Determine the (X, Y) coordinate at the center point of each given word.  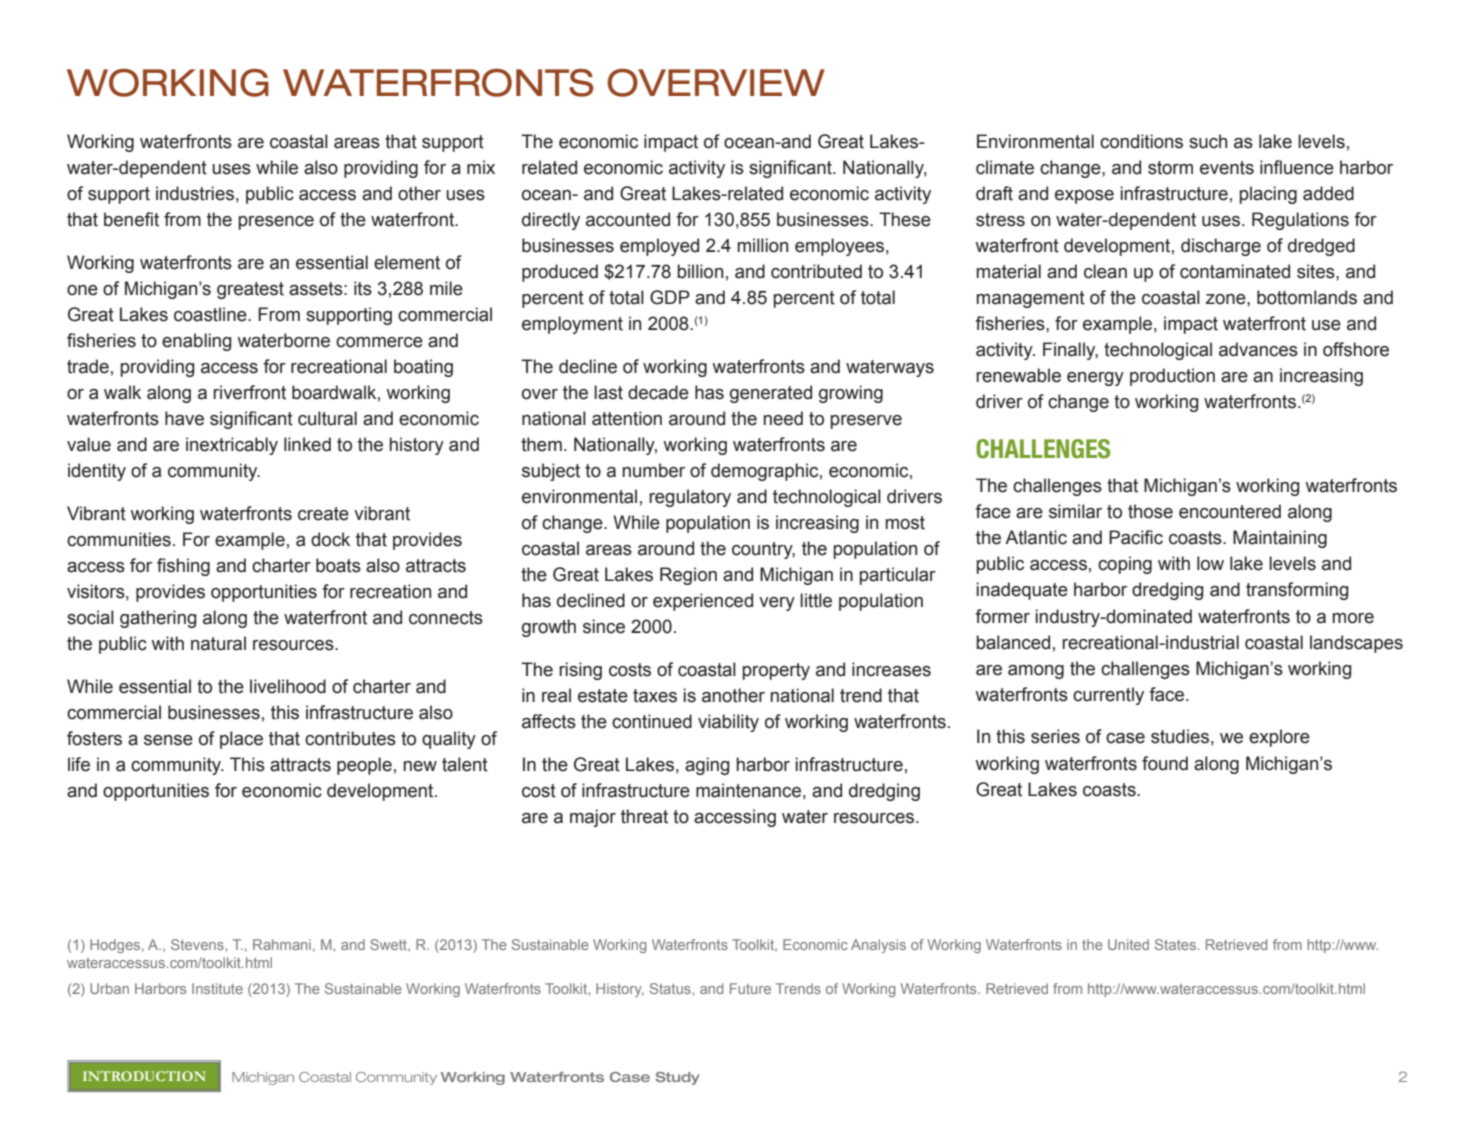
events (1227, 168)
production (1172, 377)
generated (771, 394)
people (364, 766)
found (1165, 763)
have (184, 418)
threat (644, 816)
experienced (703, 602)
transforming (1297, 591)
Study (677, 1078)
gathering (158, 619)
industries (195, 193)
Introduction (144, 1076)
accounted (628, 219)
